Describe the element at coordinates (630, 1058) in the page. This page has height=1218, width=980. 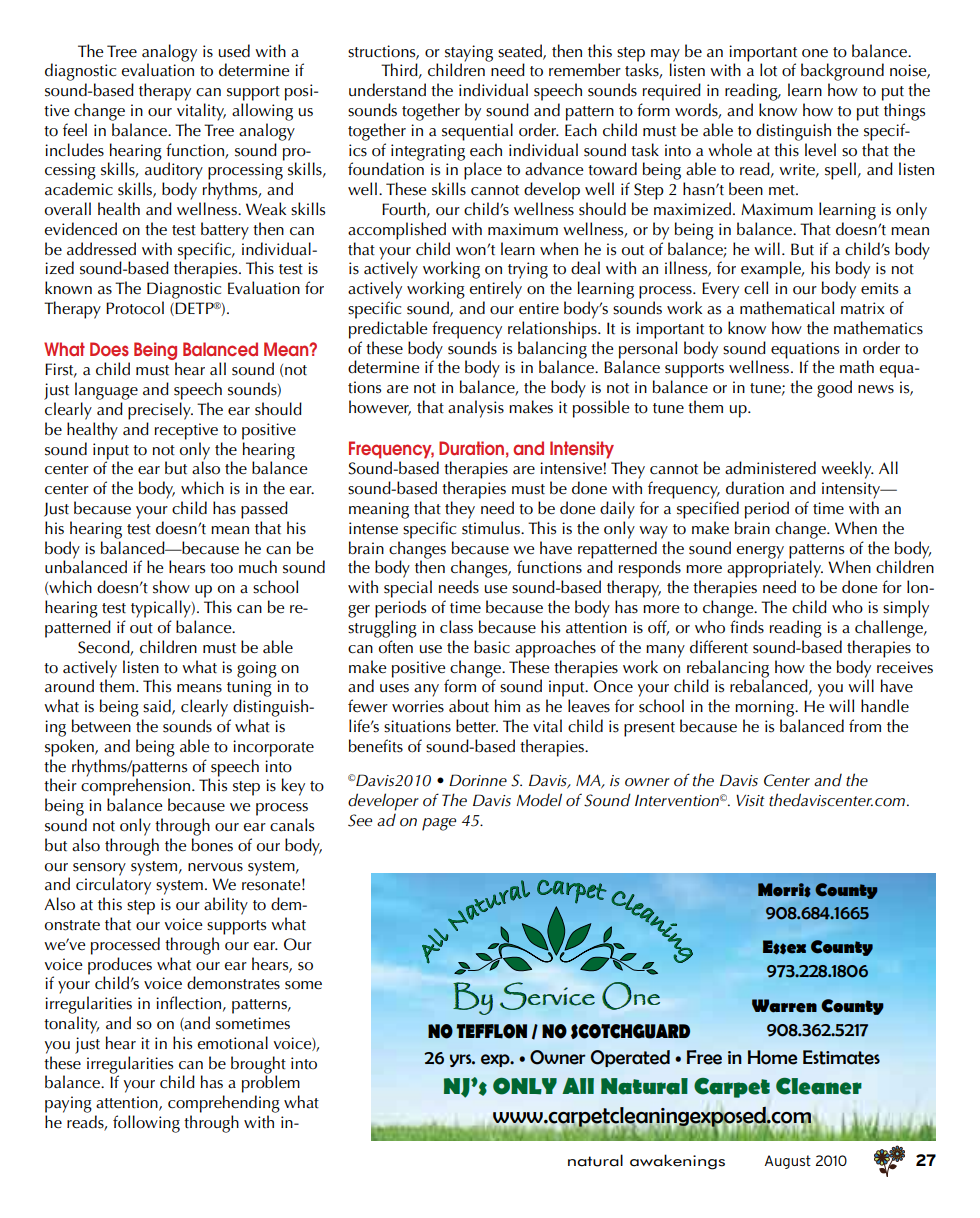
I see `Operated` at that location.
